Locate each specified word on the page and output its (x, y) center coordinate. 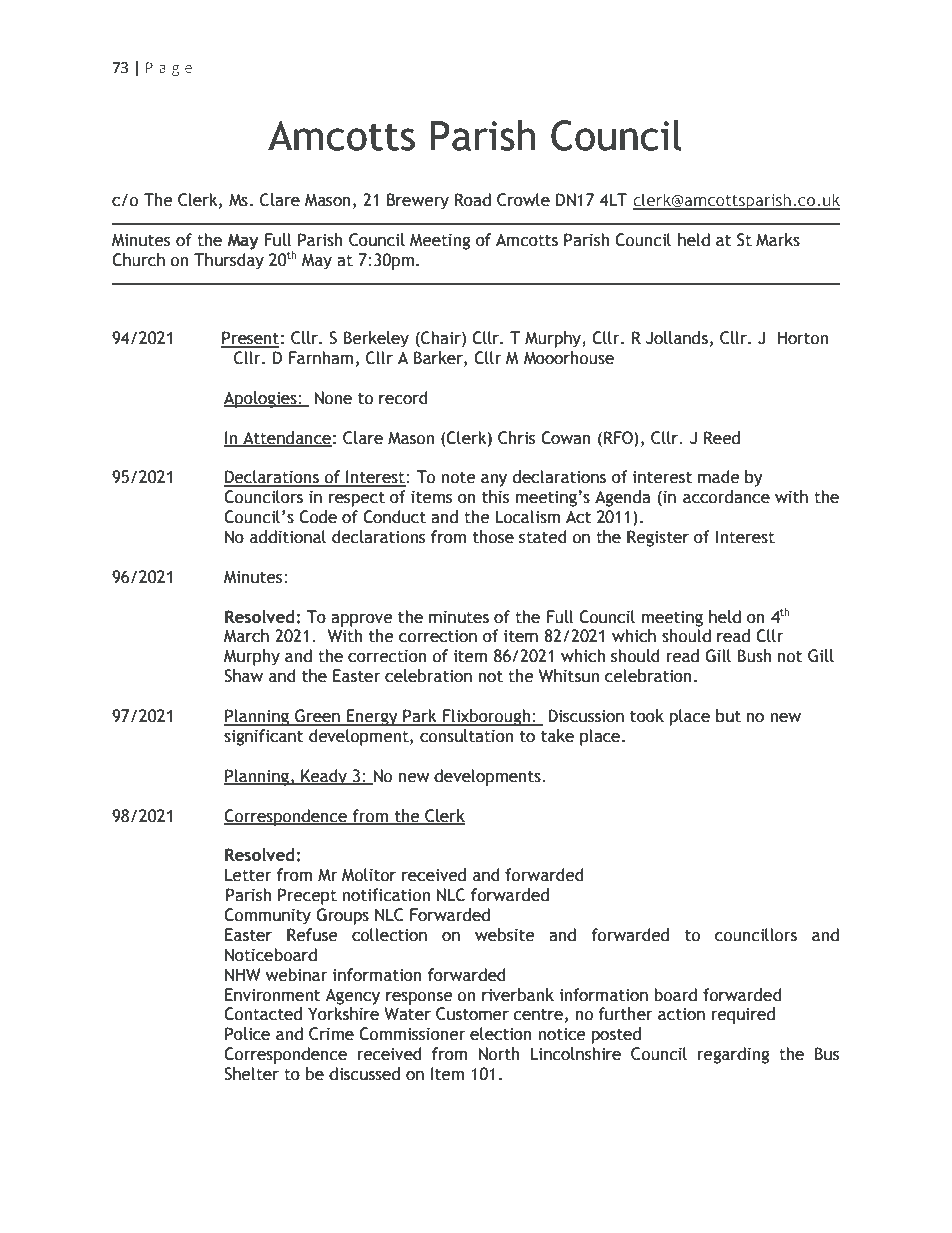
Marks (778, 240)
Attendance (286, 438)
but (728, 716)
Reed (722, 438)
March (246, 636)
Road (473, 200)
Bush (754, 656)
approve (362, 620)
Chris (516, 438)
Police (247, 1034)
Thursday (229, 261)
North (499, 1054)
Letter (248, 875)
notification (386, 895)
